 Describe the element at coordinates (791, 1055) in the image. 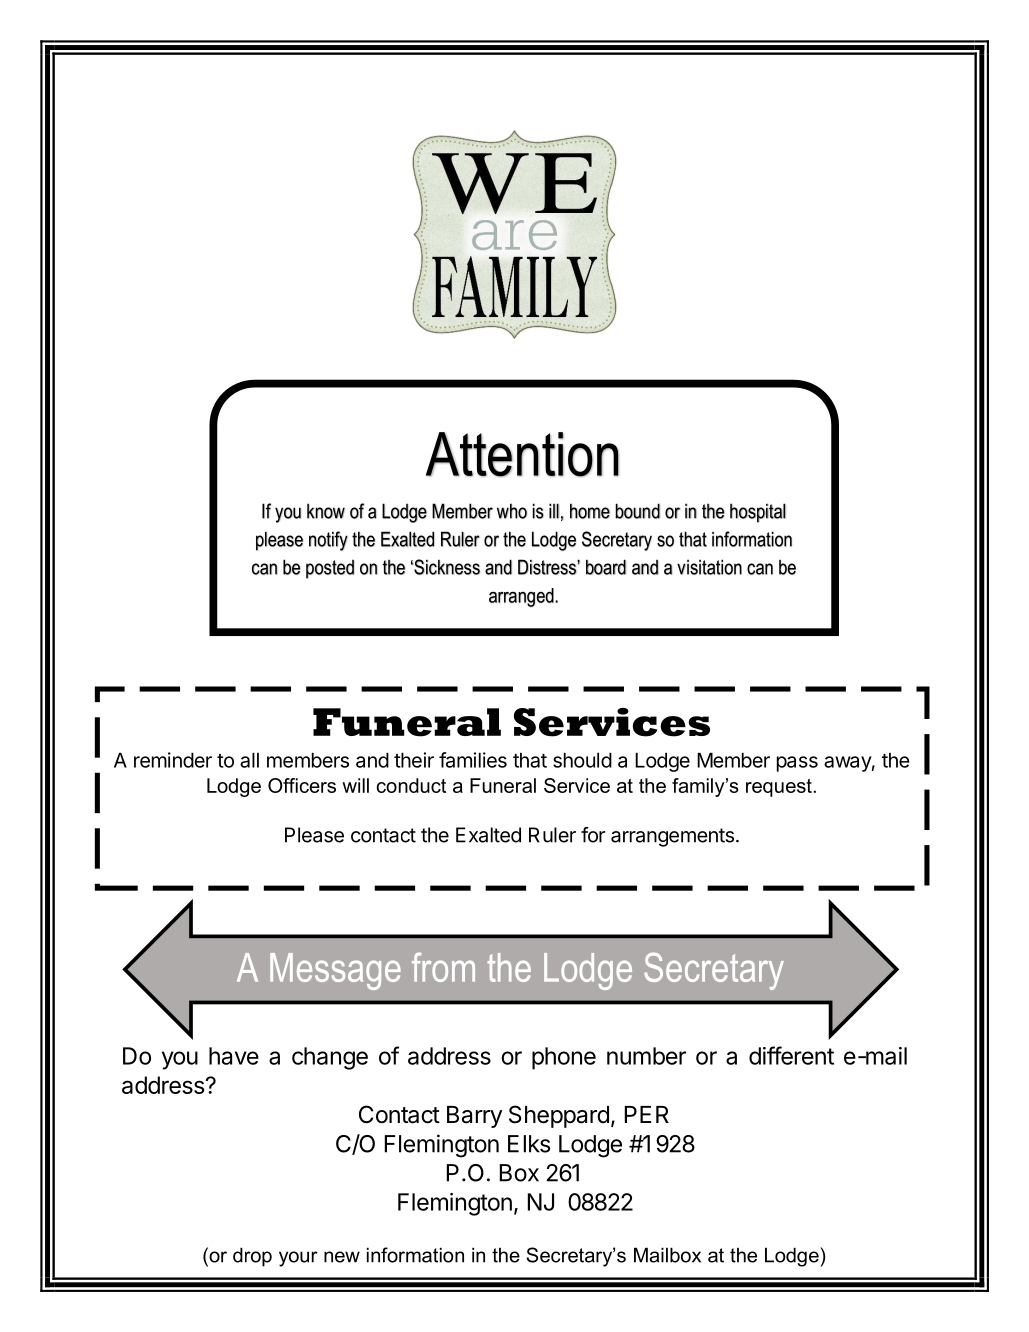

I see `different` at that location.
